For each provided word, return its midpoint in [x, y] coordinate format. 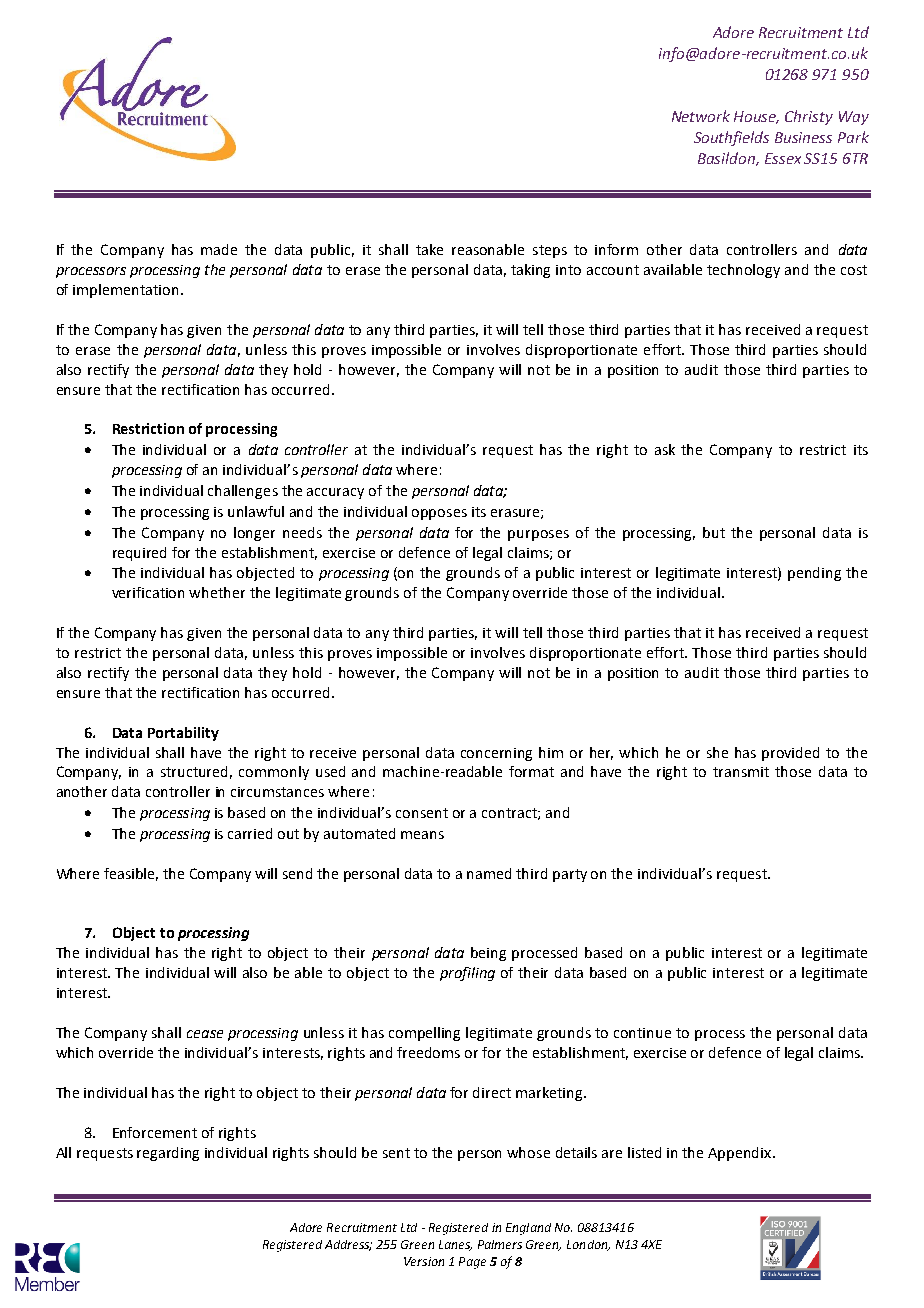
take [429, 249]
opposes [439, 514]
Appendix [741, 1154]
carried [250, 833]
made [219, 249]
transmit [741, 772]
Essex [783, 158]
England [528, 1229]
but [714, 532]
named [489, 873]
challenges [243, 492]
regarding [168, 1154]
